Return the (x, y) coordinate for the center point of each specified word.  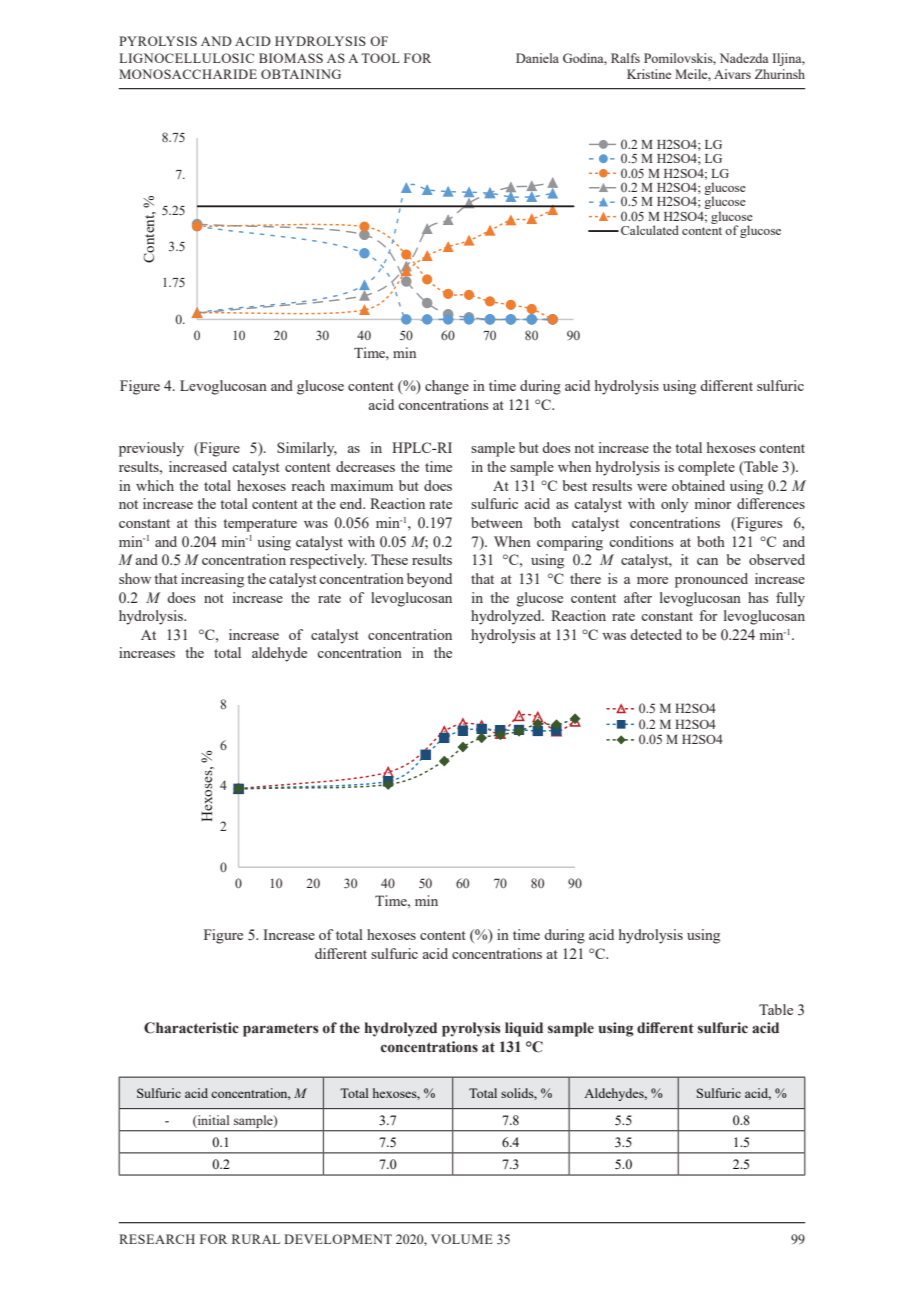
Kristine (649, 74)
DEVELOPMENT (338, 1239)
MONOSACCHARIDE (188, 74)
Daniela (537, 58)
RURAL (256, 1239)
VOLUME (462, 1239)
